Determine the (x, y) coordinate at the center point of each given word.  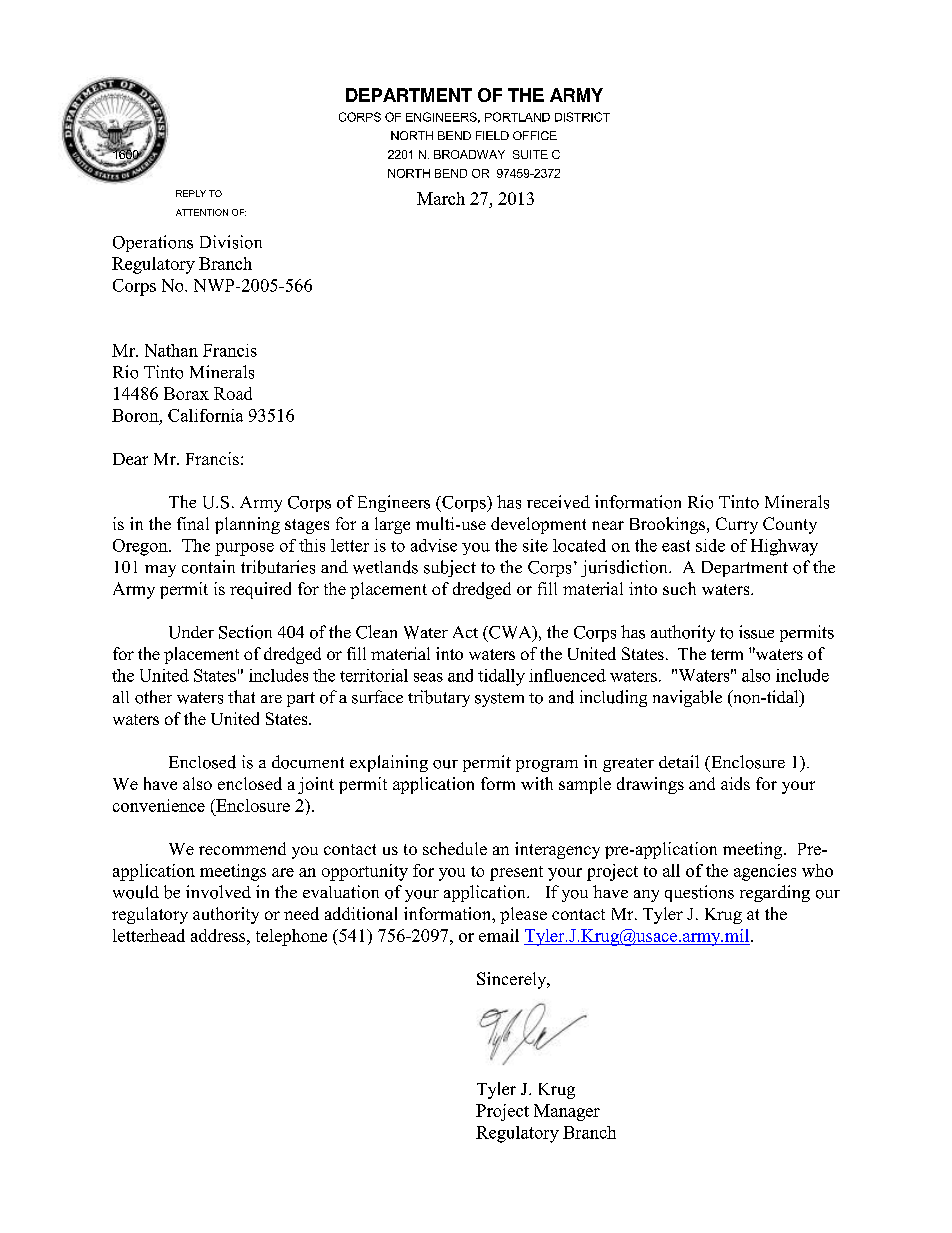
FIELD (492, 135)
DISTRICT (582, 117)
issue (756, 632)
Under (191, 632)
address (219, 935)
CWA (510, 633)
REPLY (191, 193)
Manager (567, 1112)
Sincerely (513, 980)
